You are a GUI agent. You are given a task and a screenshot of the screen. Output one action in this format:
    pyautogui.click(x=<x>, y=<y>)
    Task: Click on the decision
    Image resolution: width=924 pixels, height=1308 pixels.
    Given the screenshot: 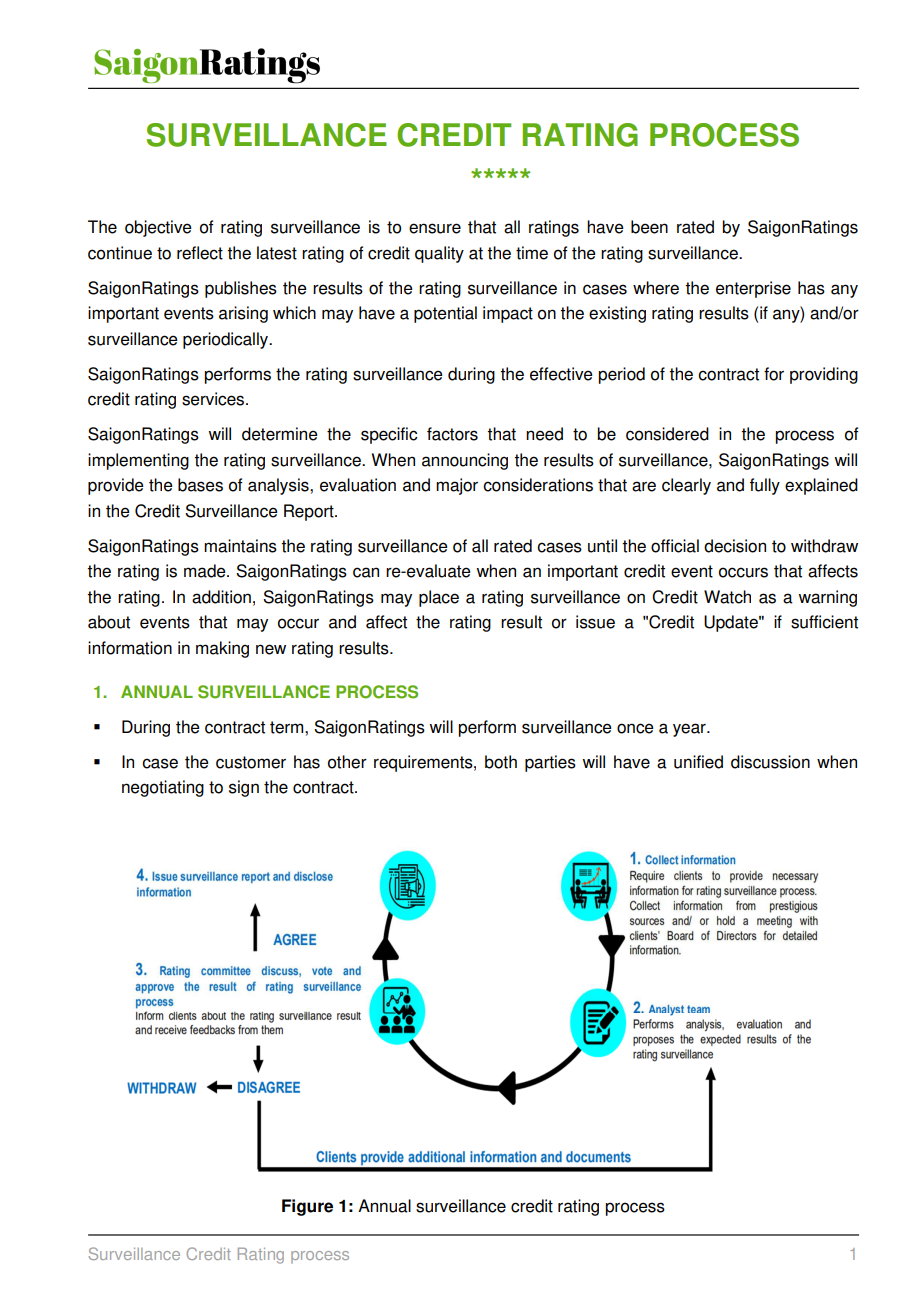 What is the action you would take?
    pyautogui.click(x=735, y=546)
